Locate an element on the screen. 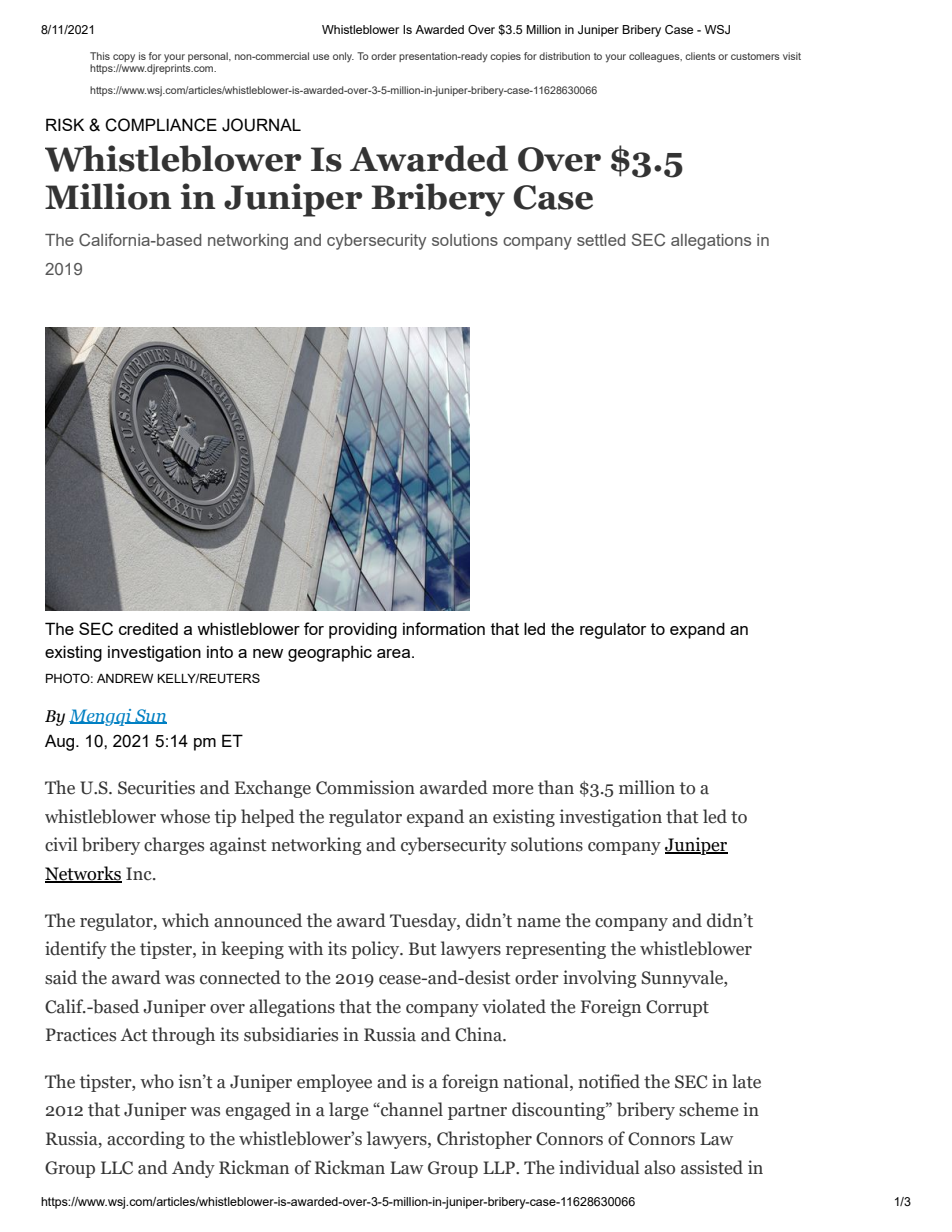 This screenshot has width=952, height=1232. channel is located at coordinates (411, 1109).
